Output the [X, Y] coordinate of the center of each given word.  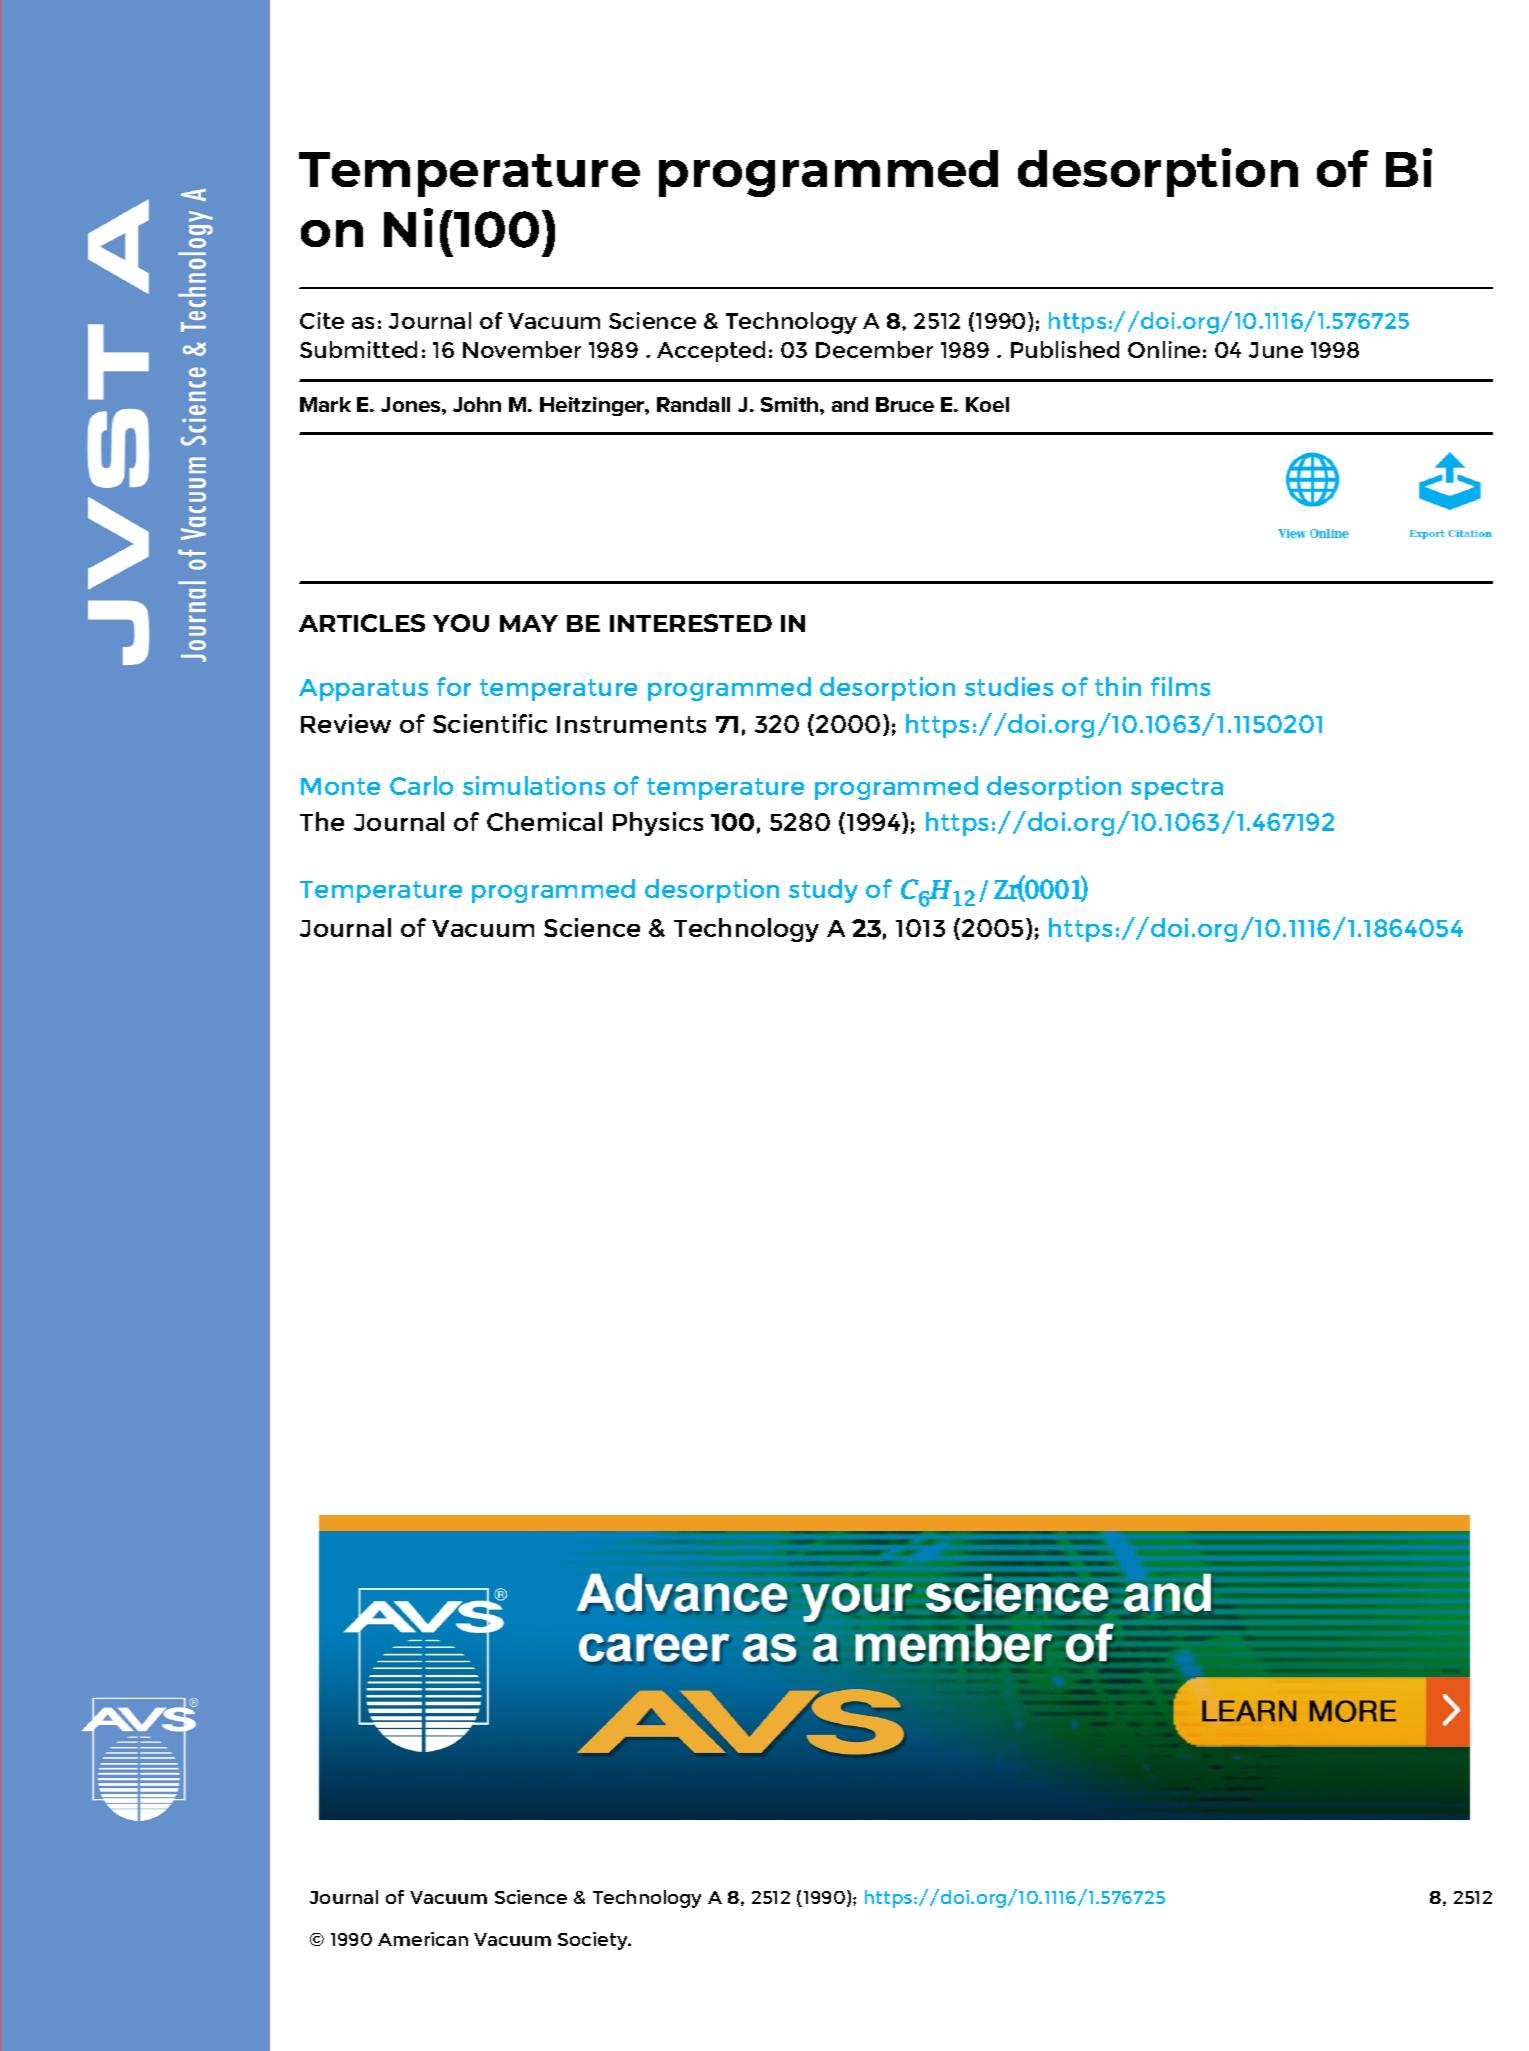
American [423, 1939]
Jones [412, 404]
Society [594, 1941]
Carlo [421, 785]
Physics [658, 824]
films [1180, 686]
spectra [1177, 789]
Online [1164, 349]
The [322, 821]
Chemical [544, 821]
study [823, 891]
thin [1118, 686]
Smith [791, 404]
